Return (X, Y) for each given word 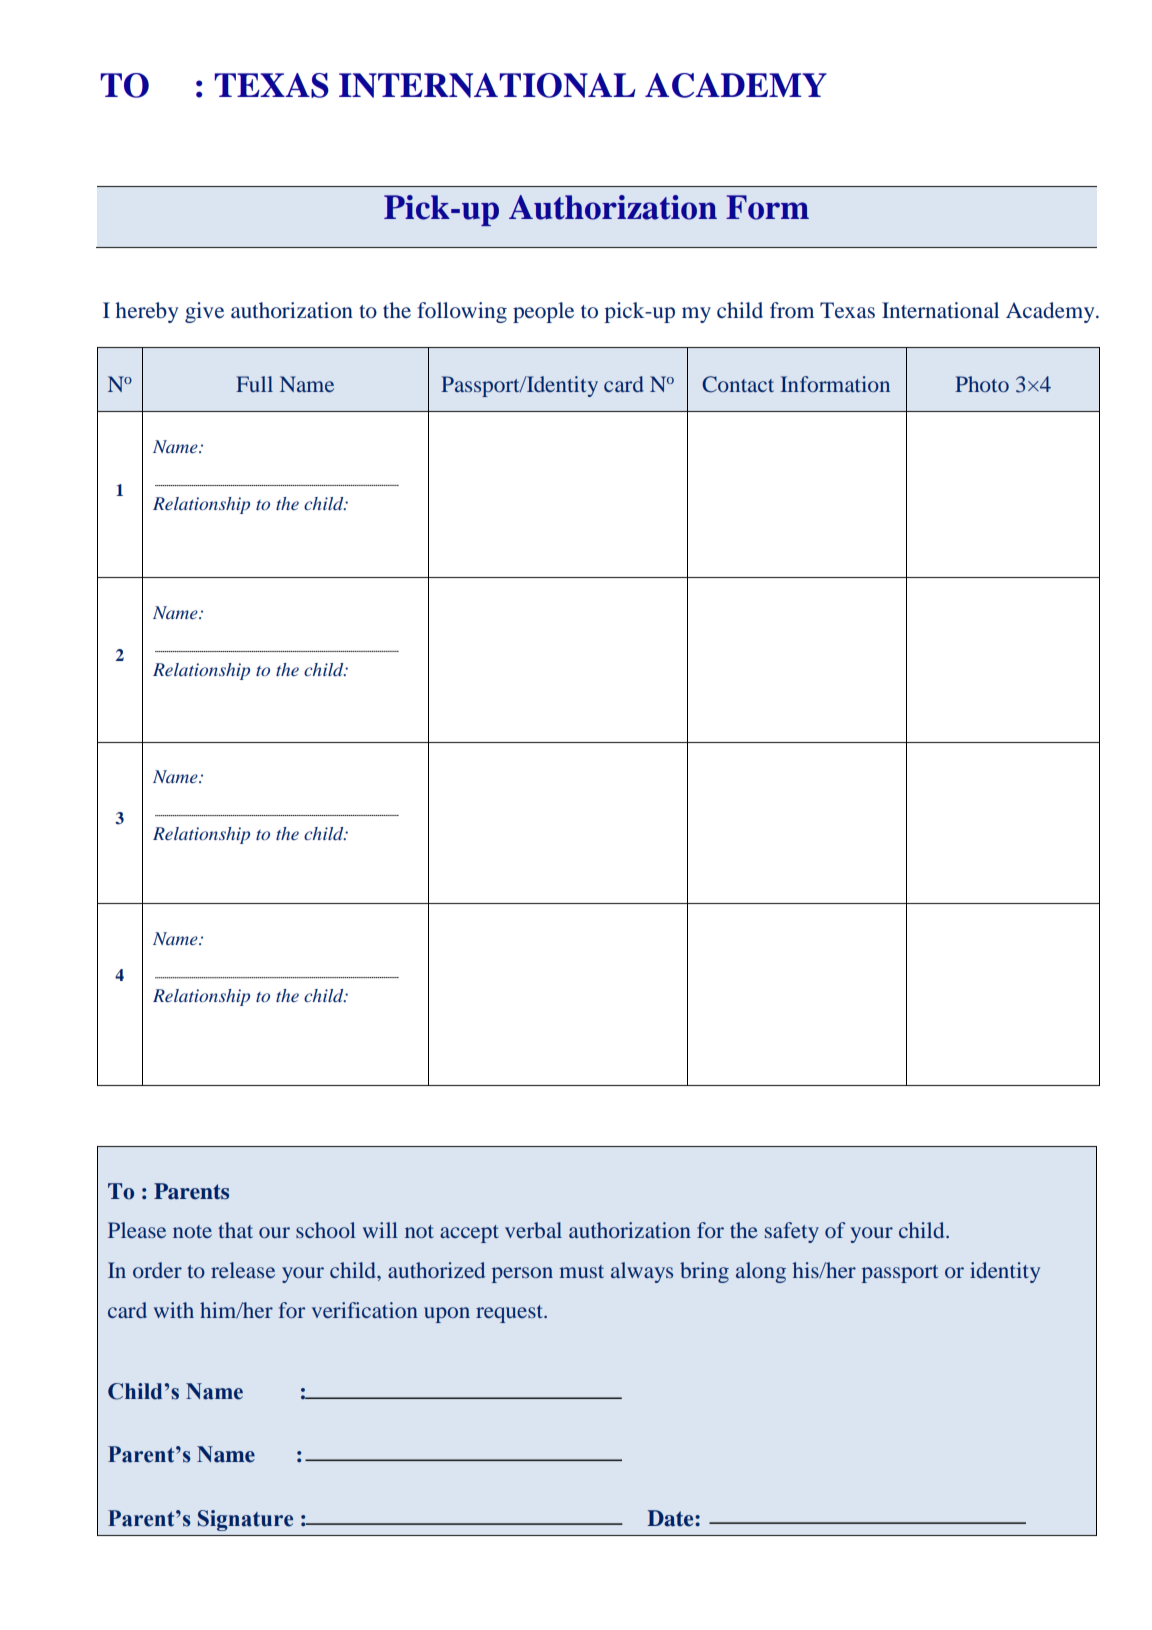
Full (254, 384)
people (543, 312)
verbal (533, 1230)
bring (704, 1272)
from (792, 310)
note (192, 1231)
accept (469, 1234)
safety (792, 1232)
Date (671, 1518)
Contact (738, 384)
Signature (245, 1520)
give (204, 312)
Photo (982, 384)
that (235, 1230)
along (761, 1272)
